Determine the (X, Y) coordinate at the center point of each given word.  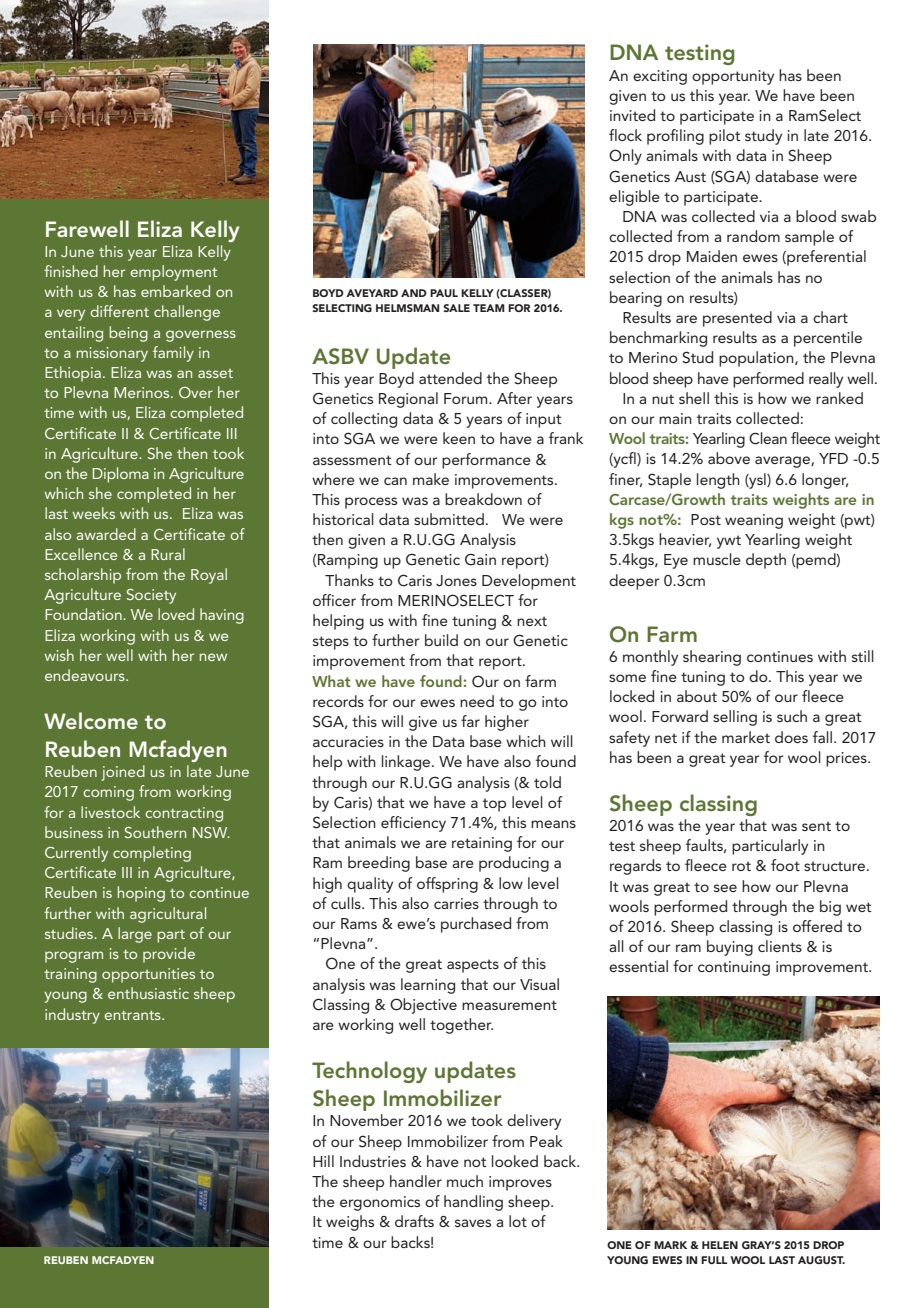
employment (173, 273)
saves (473, 1223)
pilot (725, 137)
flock (625, 135)
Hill (323, 1161)
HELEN (720, 1245)
